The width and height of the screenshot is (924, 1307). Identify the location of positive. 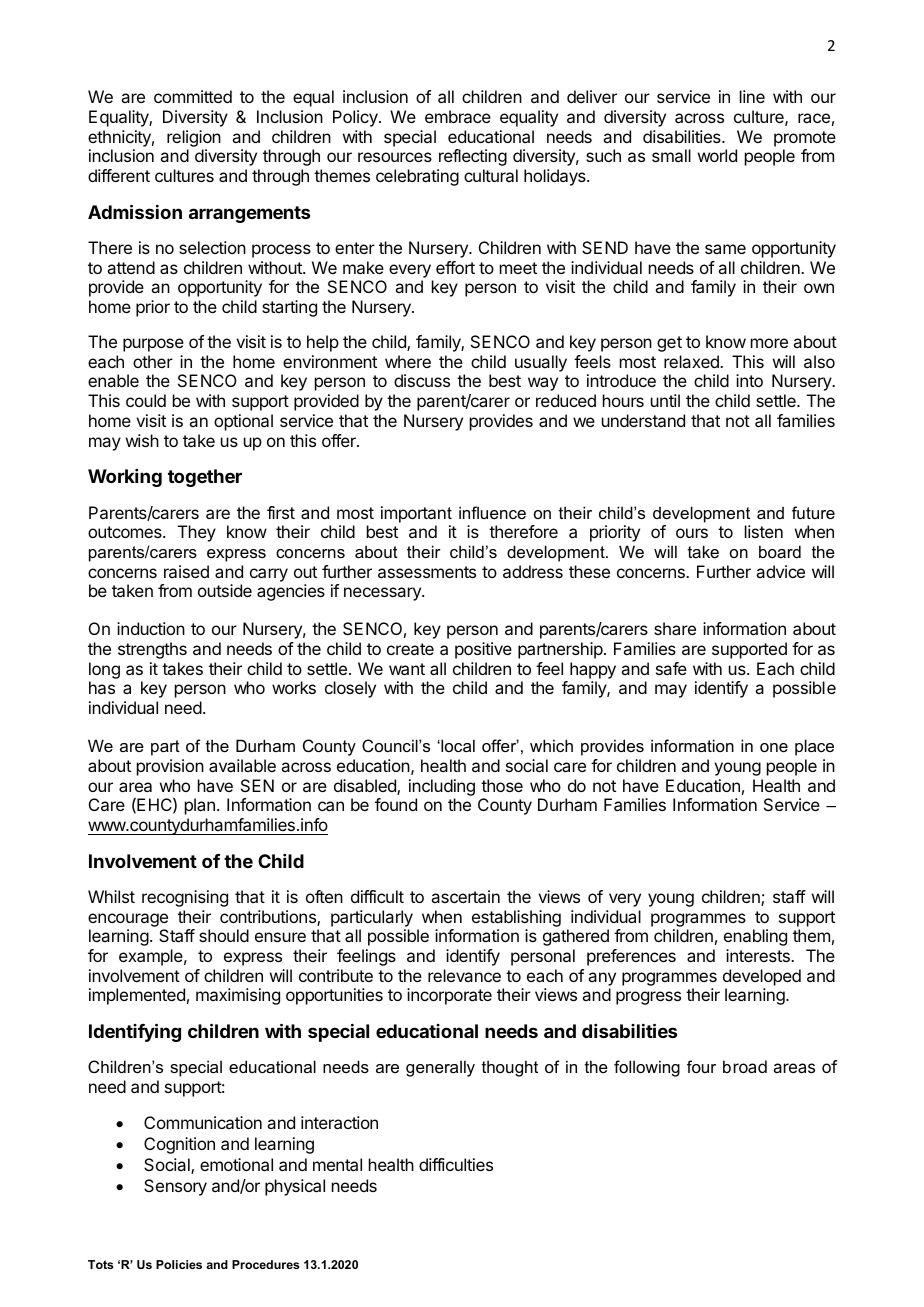
(483, 650).
